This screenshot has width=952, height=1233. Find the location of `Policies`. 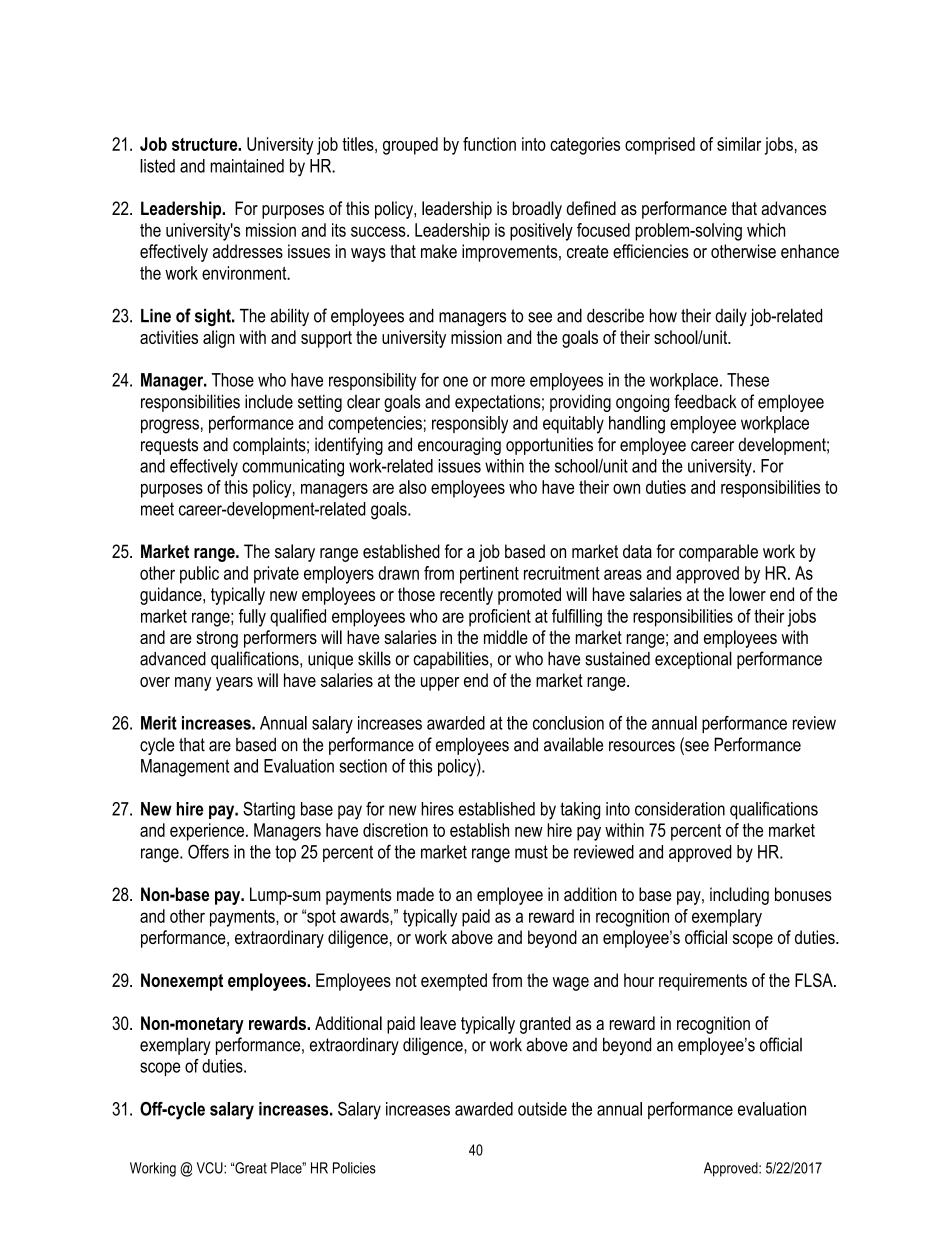

Policies is located at coordinates (354, 1168).
